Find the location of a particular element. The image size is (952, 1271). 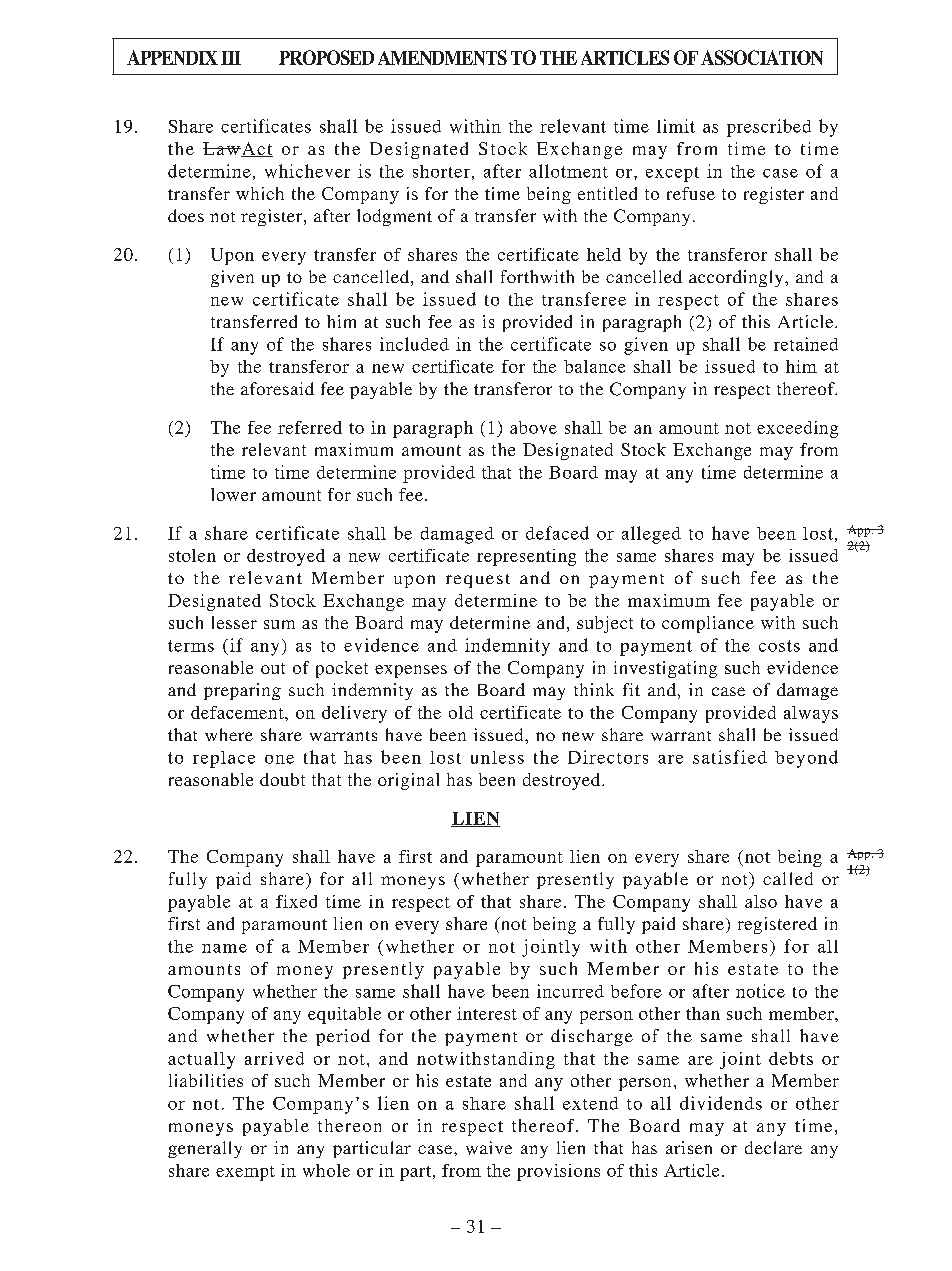

exempt is located at coordinates (245, 1173).
